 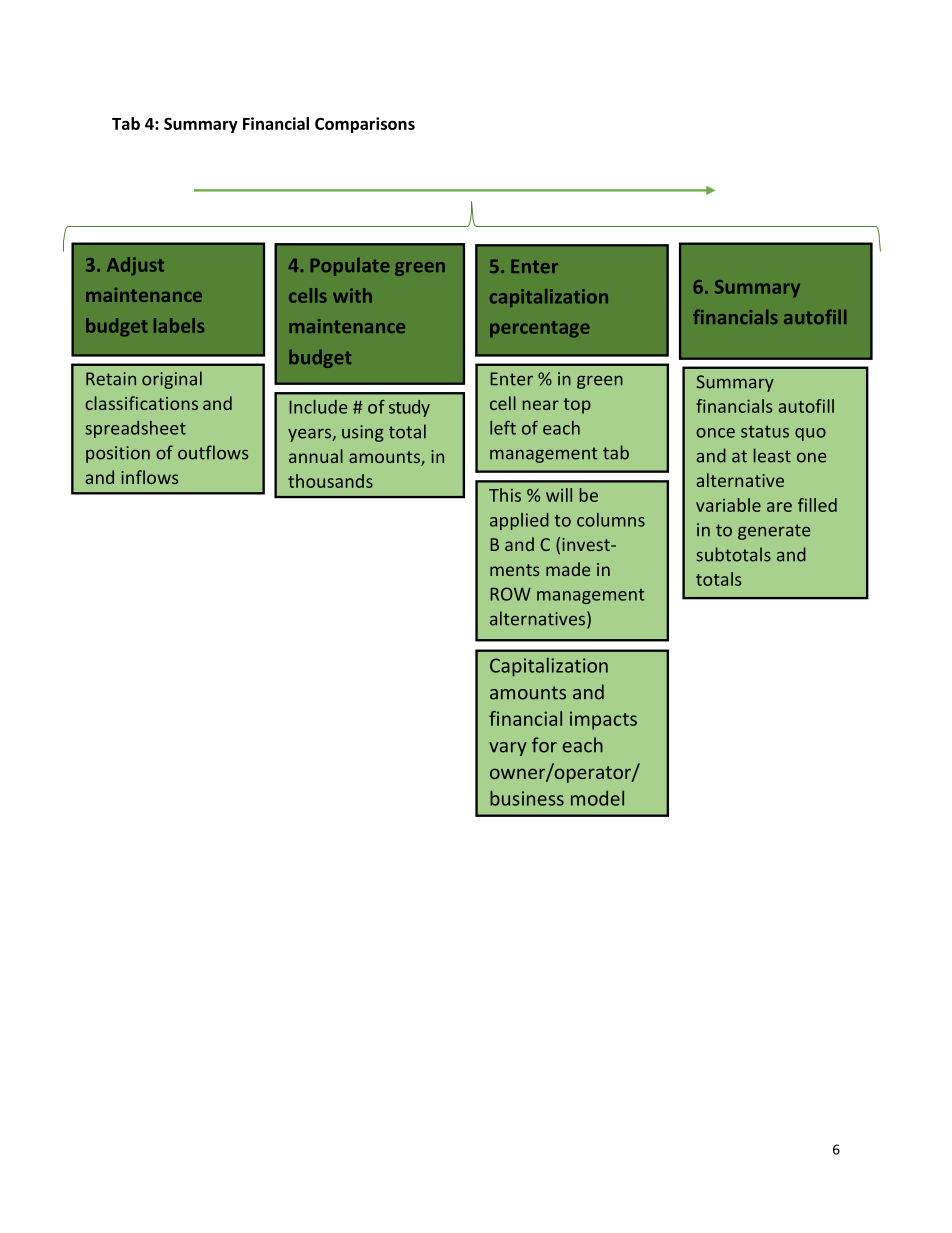 What do you see at coordinates (350, 266) in the screenshot?
I see `Populate` at bounding box center [350, 266].
